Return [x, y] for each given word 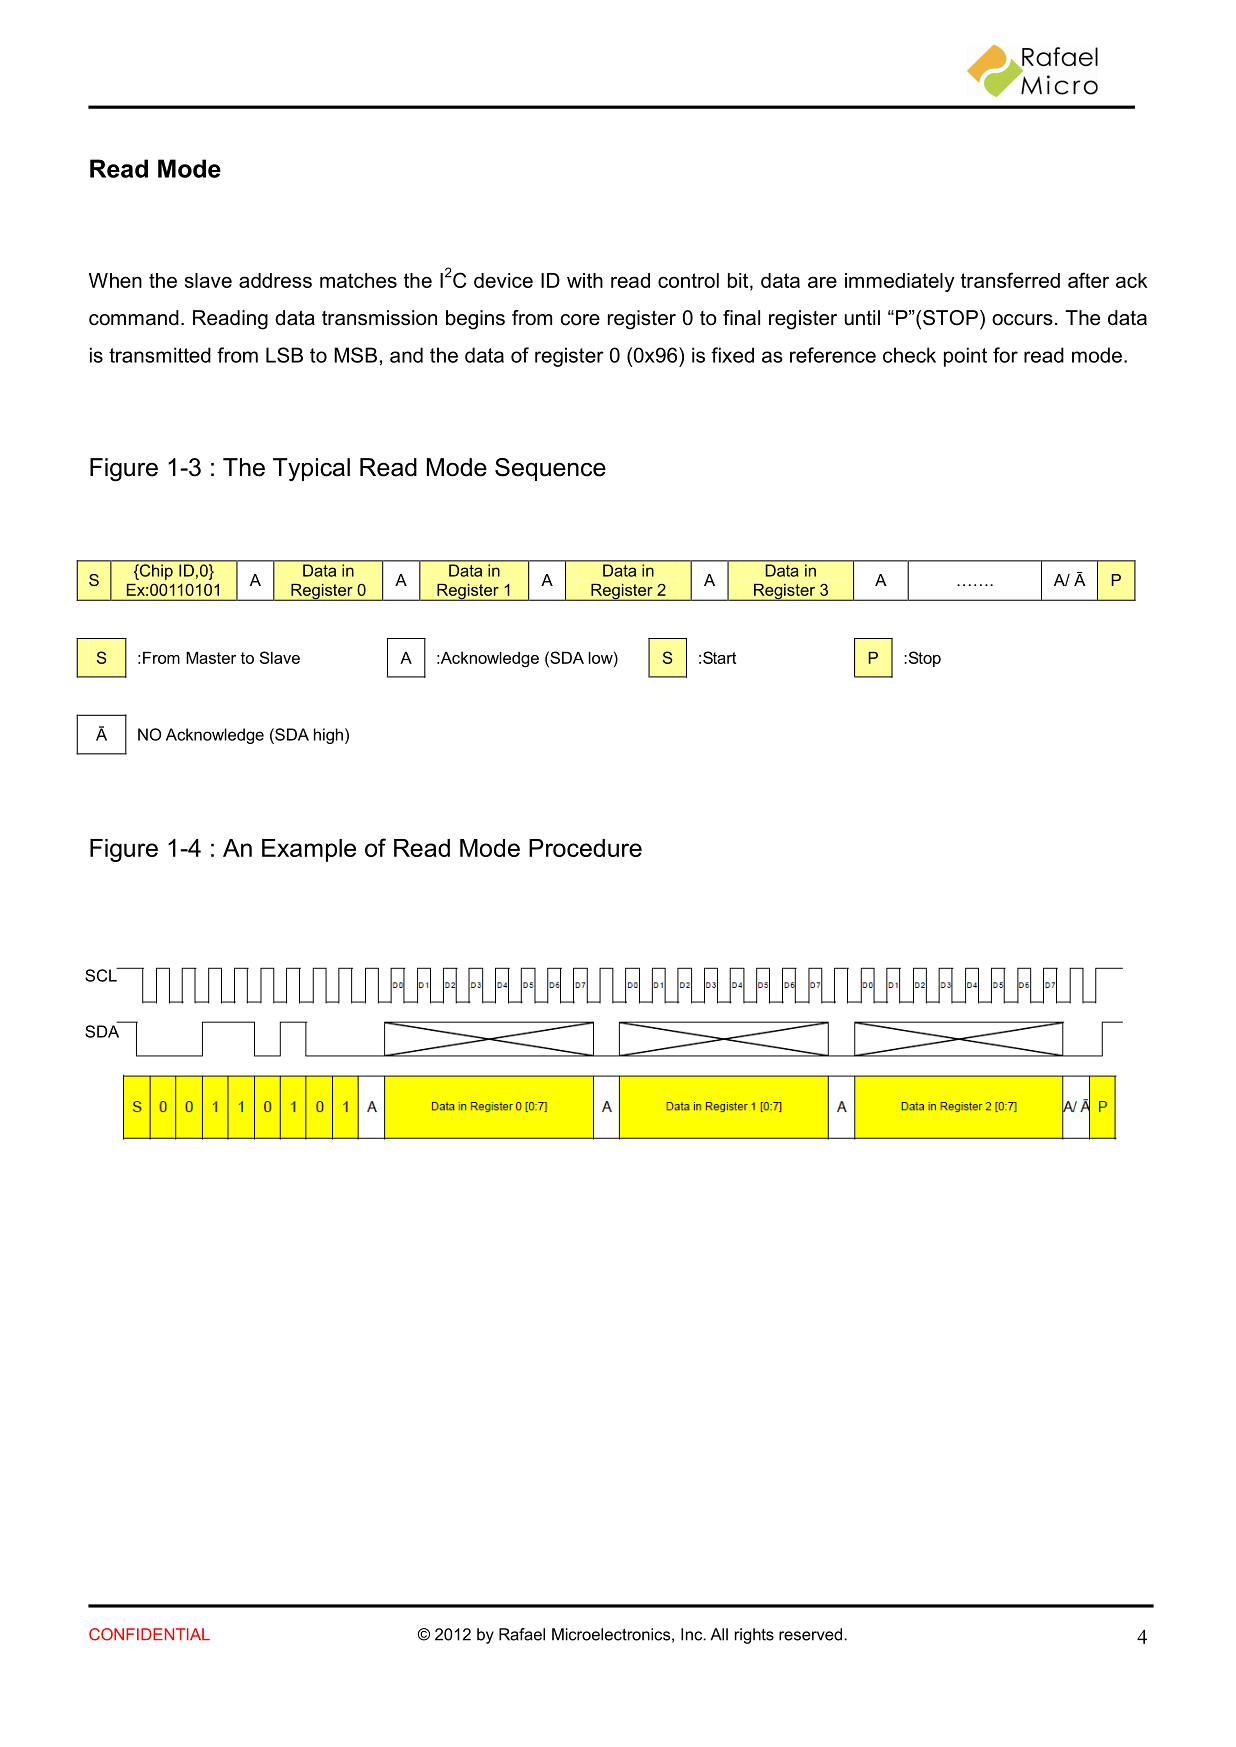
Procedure [585, 848]
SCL [102, 974]
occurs [1022, 320]
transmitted [160, 355]
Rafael [522, 1634]
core [580, 320]
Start [719, 657]
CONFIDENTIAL [149, 1634]
